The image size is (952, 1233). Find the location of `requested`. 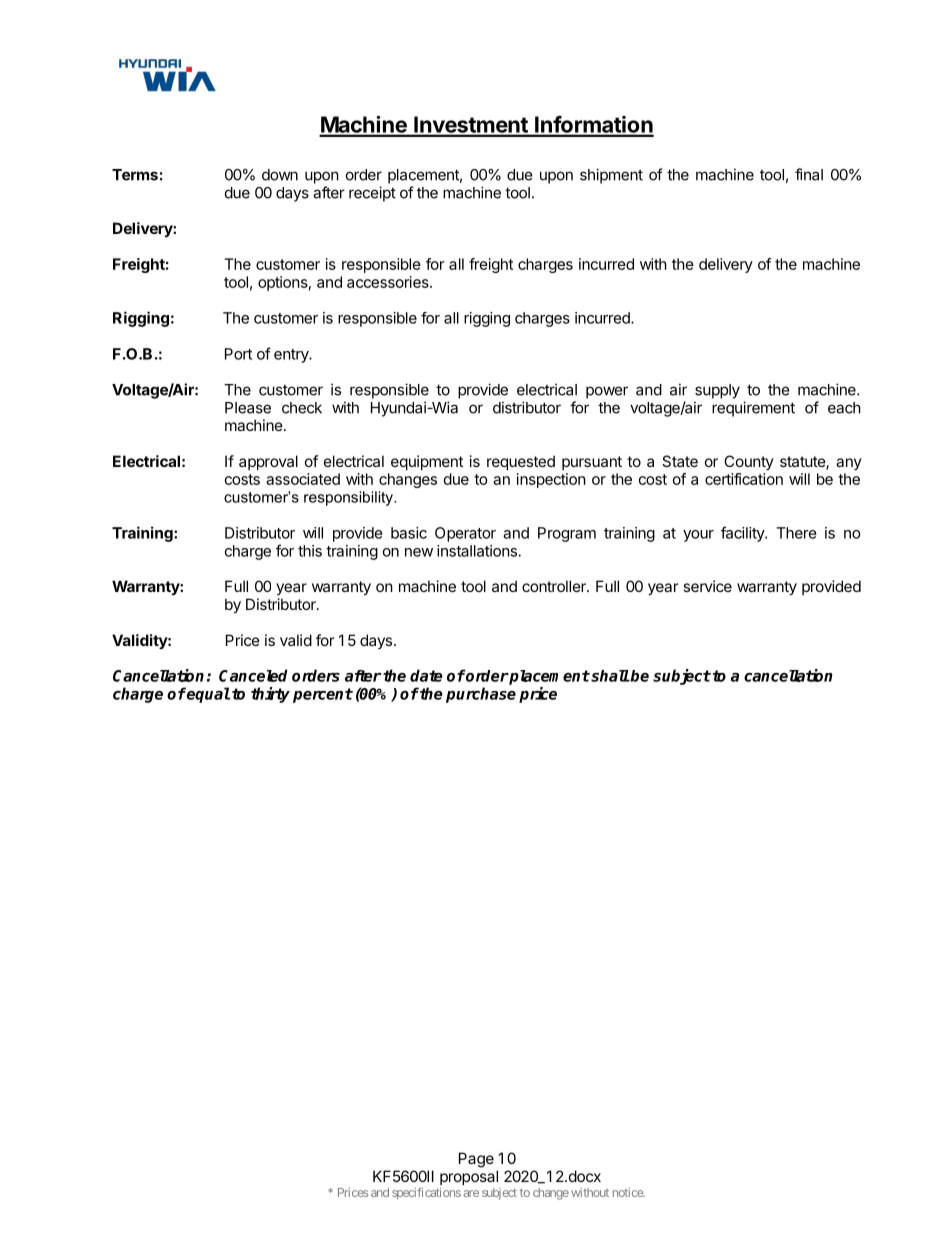

requested is located at coordinates (521, 462).
